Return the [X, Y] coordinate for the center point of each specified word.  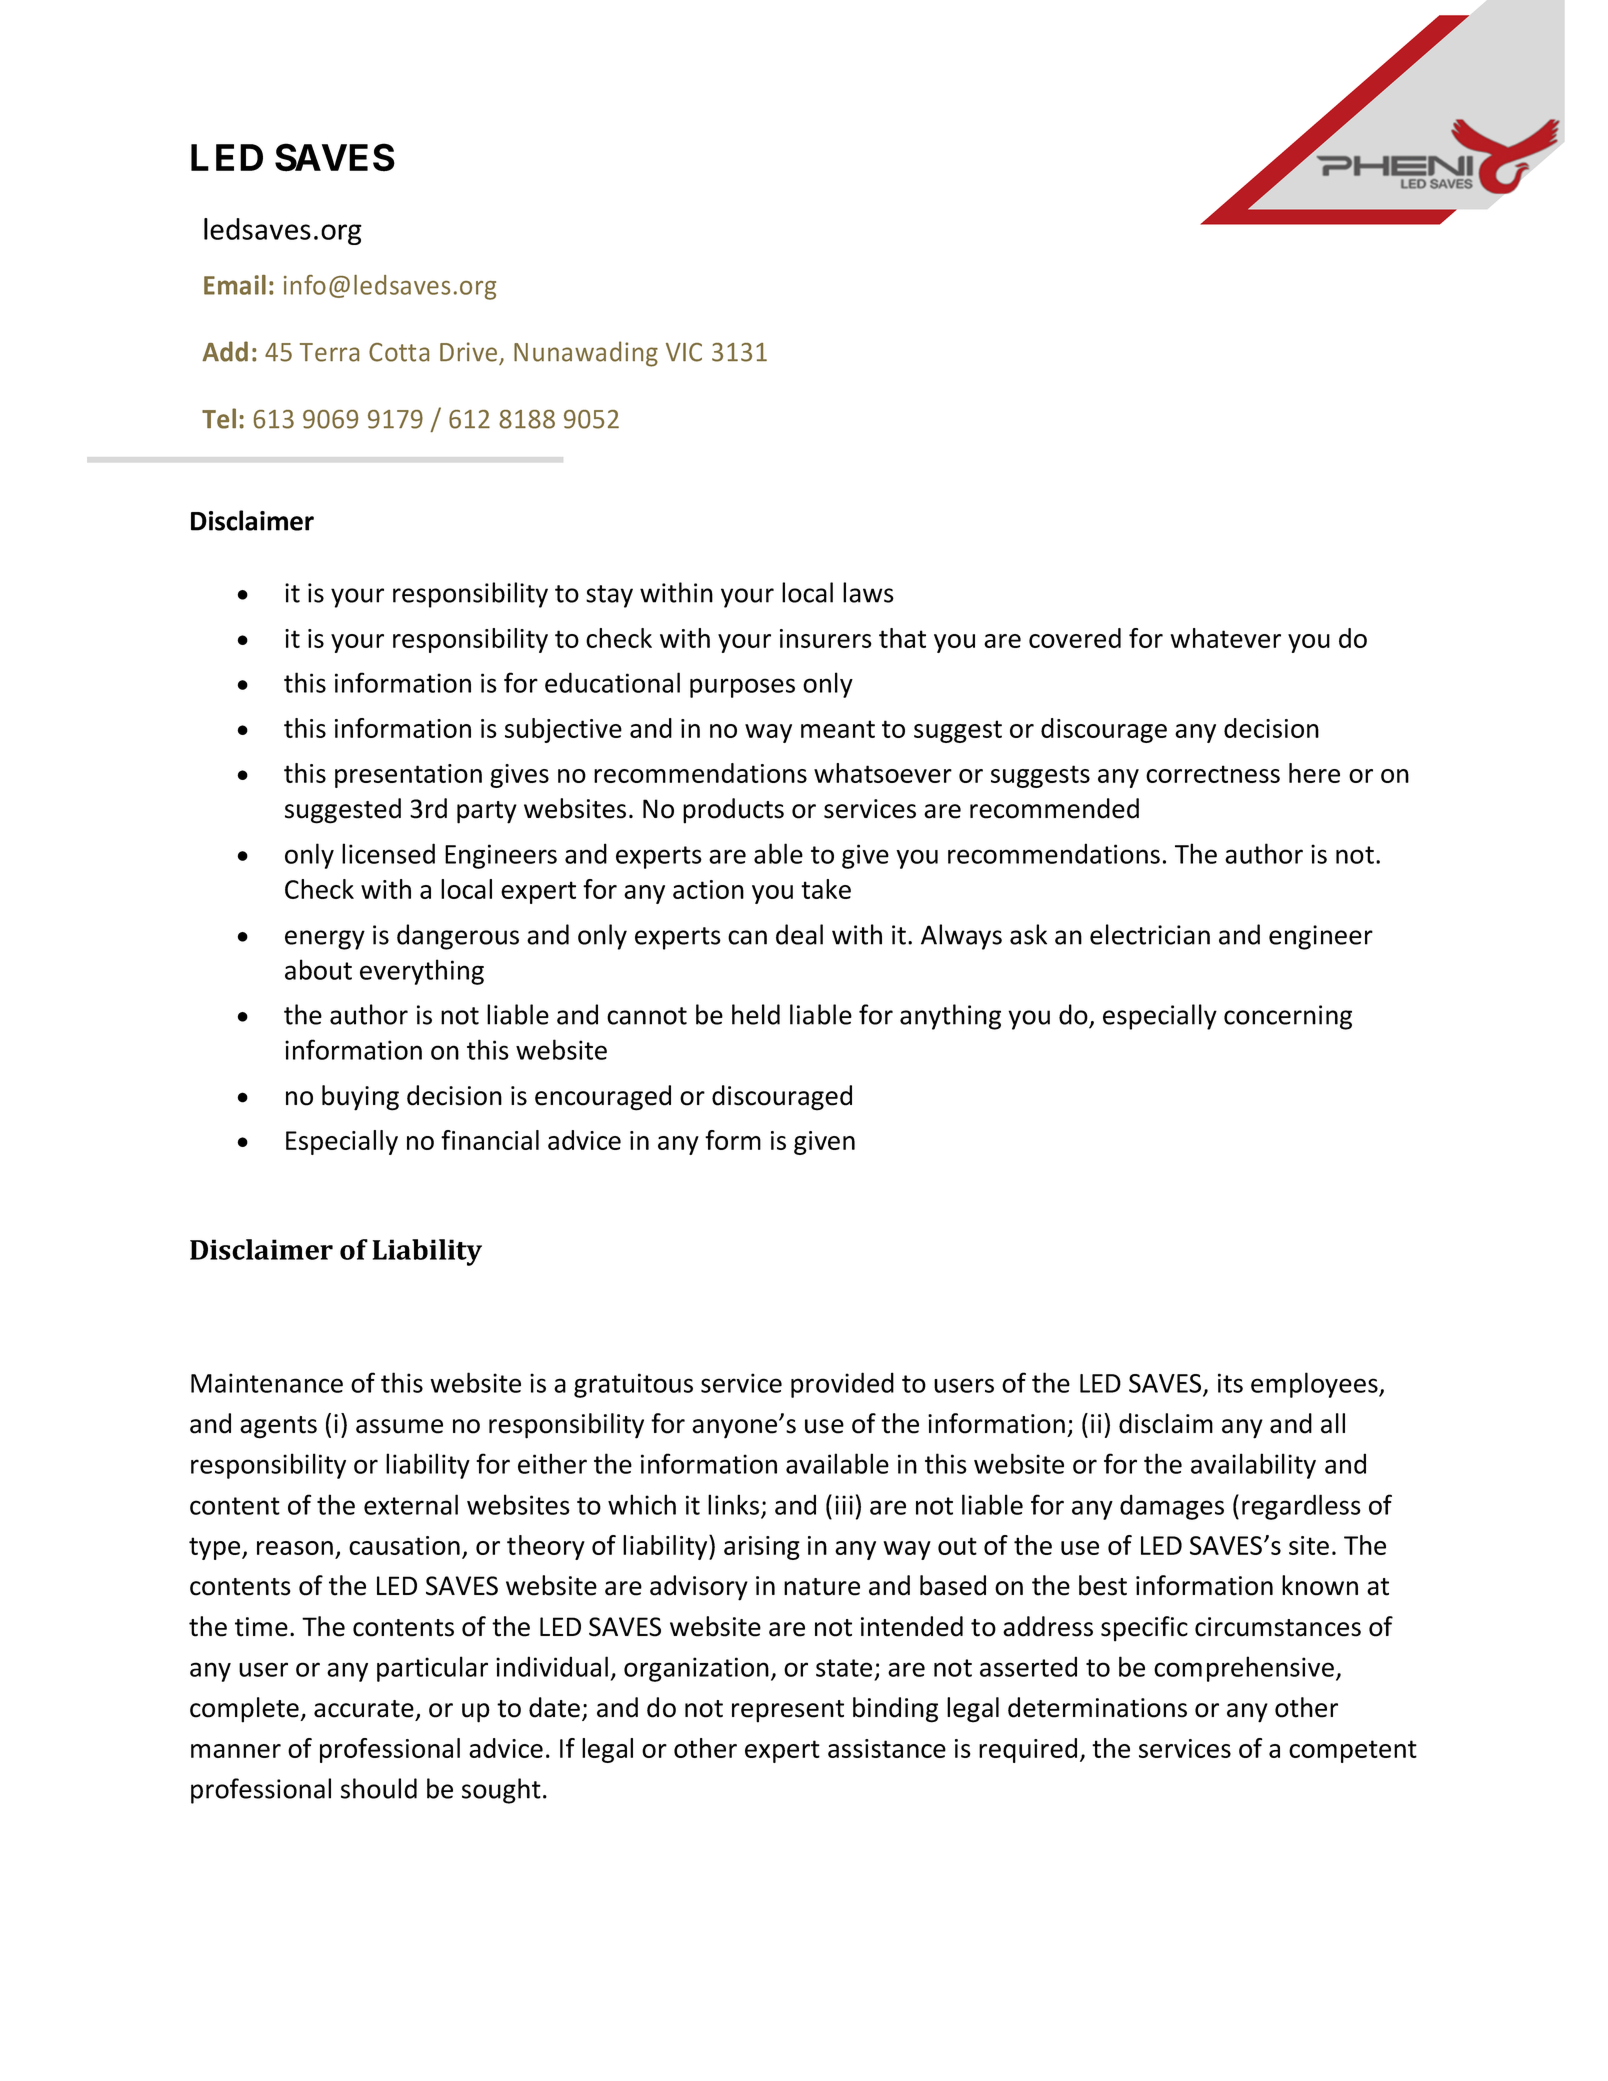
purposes [742, 688]
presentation [408, 776]
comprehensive [1244, 1669]
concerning [1288, 1017]
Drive [468, 352]
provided [842, 1385]
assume [399, 1426]
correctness [1213, 774]
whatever [1225, 638]
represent [788, 1711]
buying [360, 1098]
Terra [329, 352]
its [1230, 1383]
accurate [364, 1709]
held [756, 1014]
